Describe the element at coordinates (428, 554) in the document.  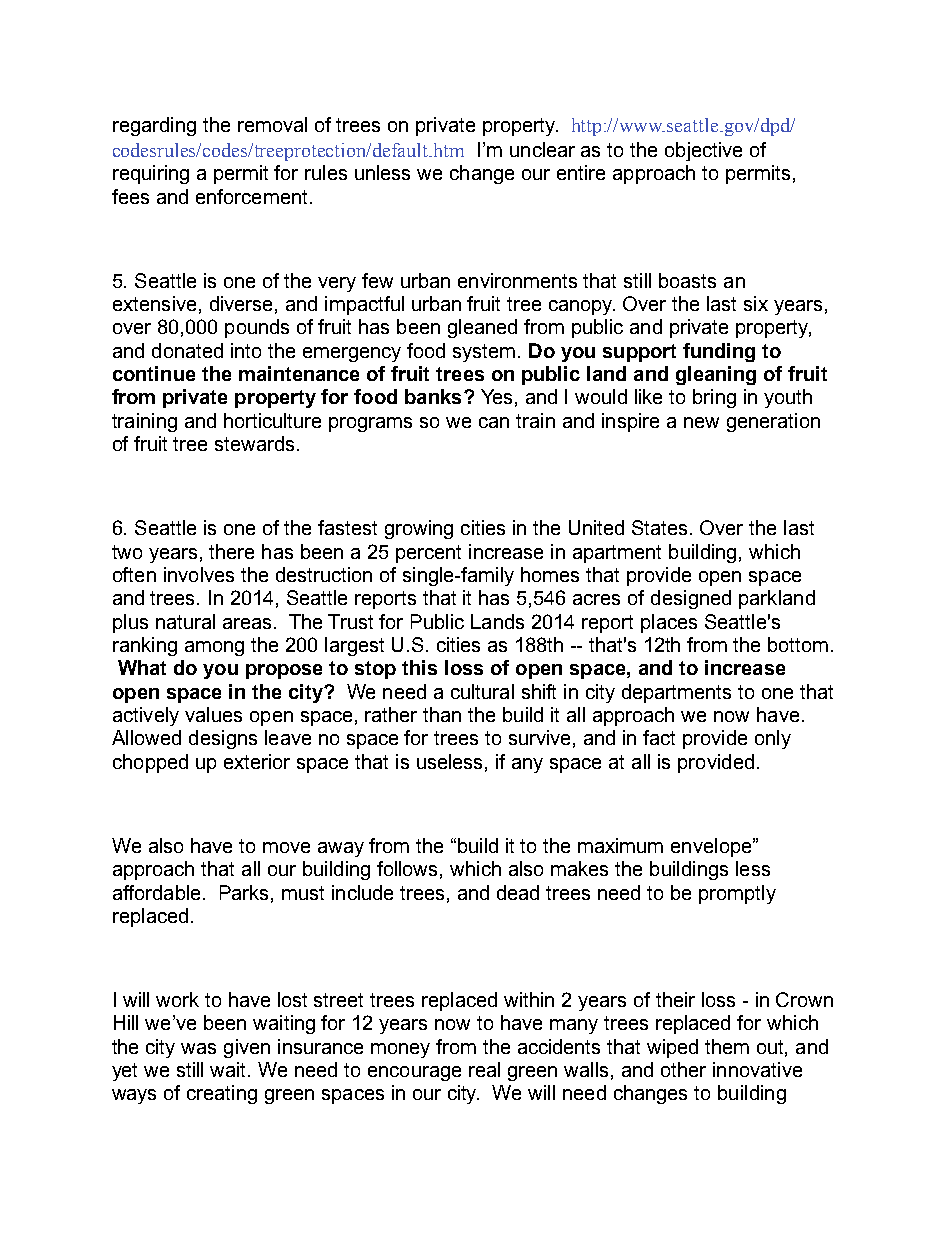
I see `percent` at that location.
